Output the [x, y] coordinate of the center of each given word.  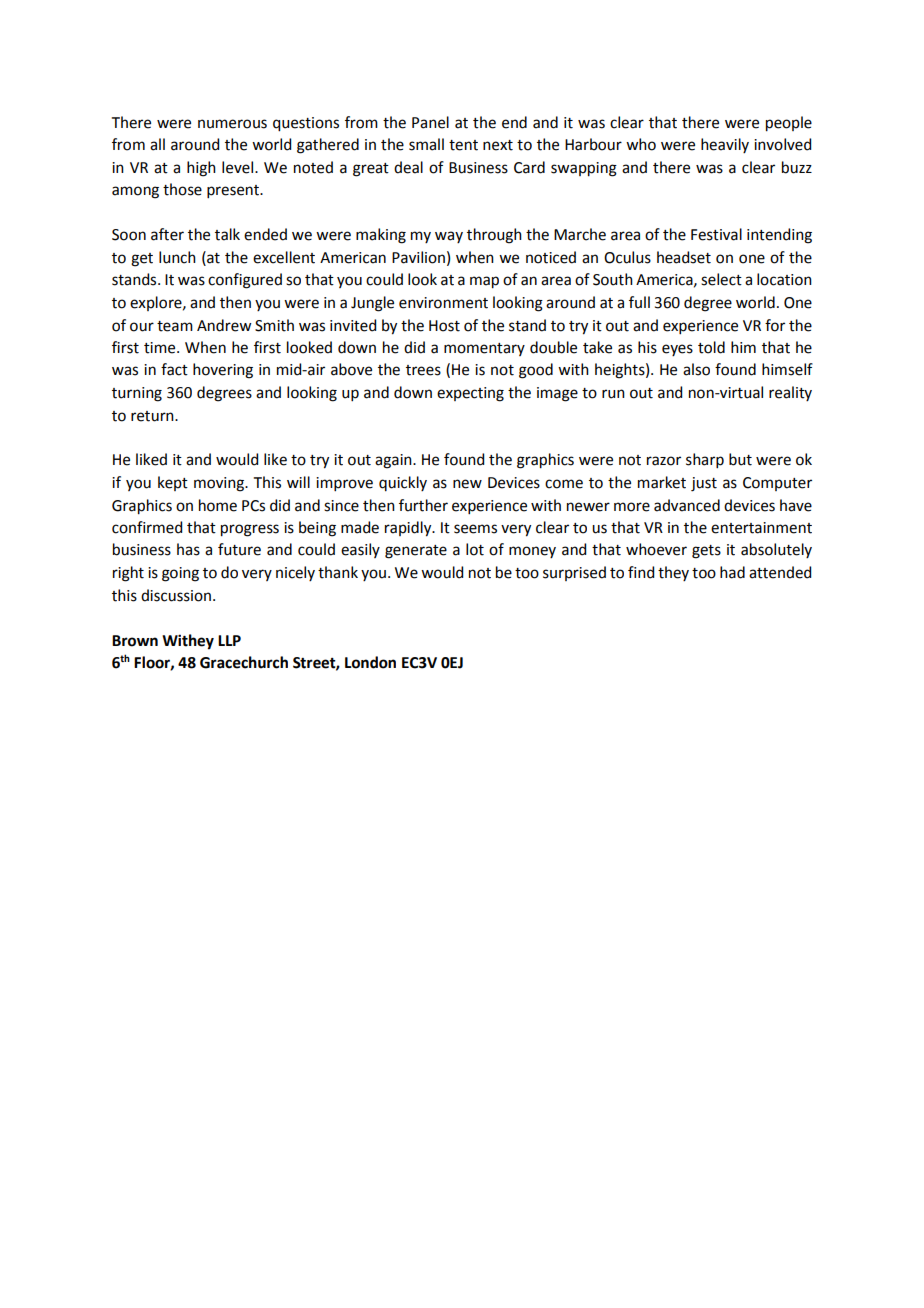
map [484, 282]
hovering [223, 371]
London [370, 662]
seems [475, 529]
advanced [687, 505]
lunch [177, 257]
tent [463, 145]
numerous [232, 124]
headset [684, 257]
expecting [470, 394]
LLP [229, 640]
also [696, 369]
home [218, 505]
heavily [725, 145]
